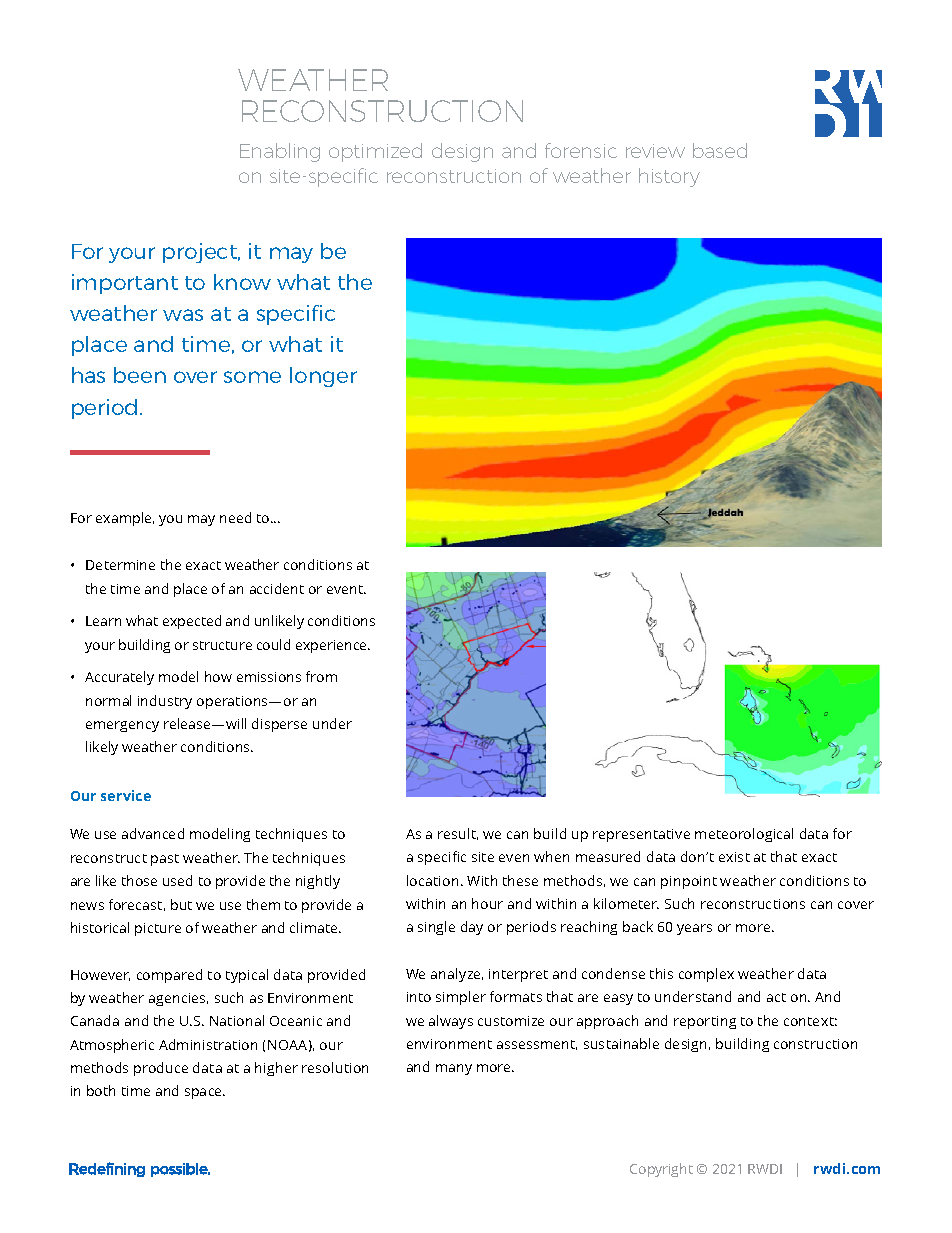 This image has width=952, height=1233. I want to click on space, so click(204, 1093).
